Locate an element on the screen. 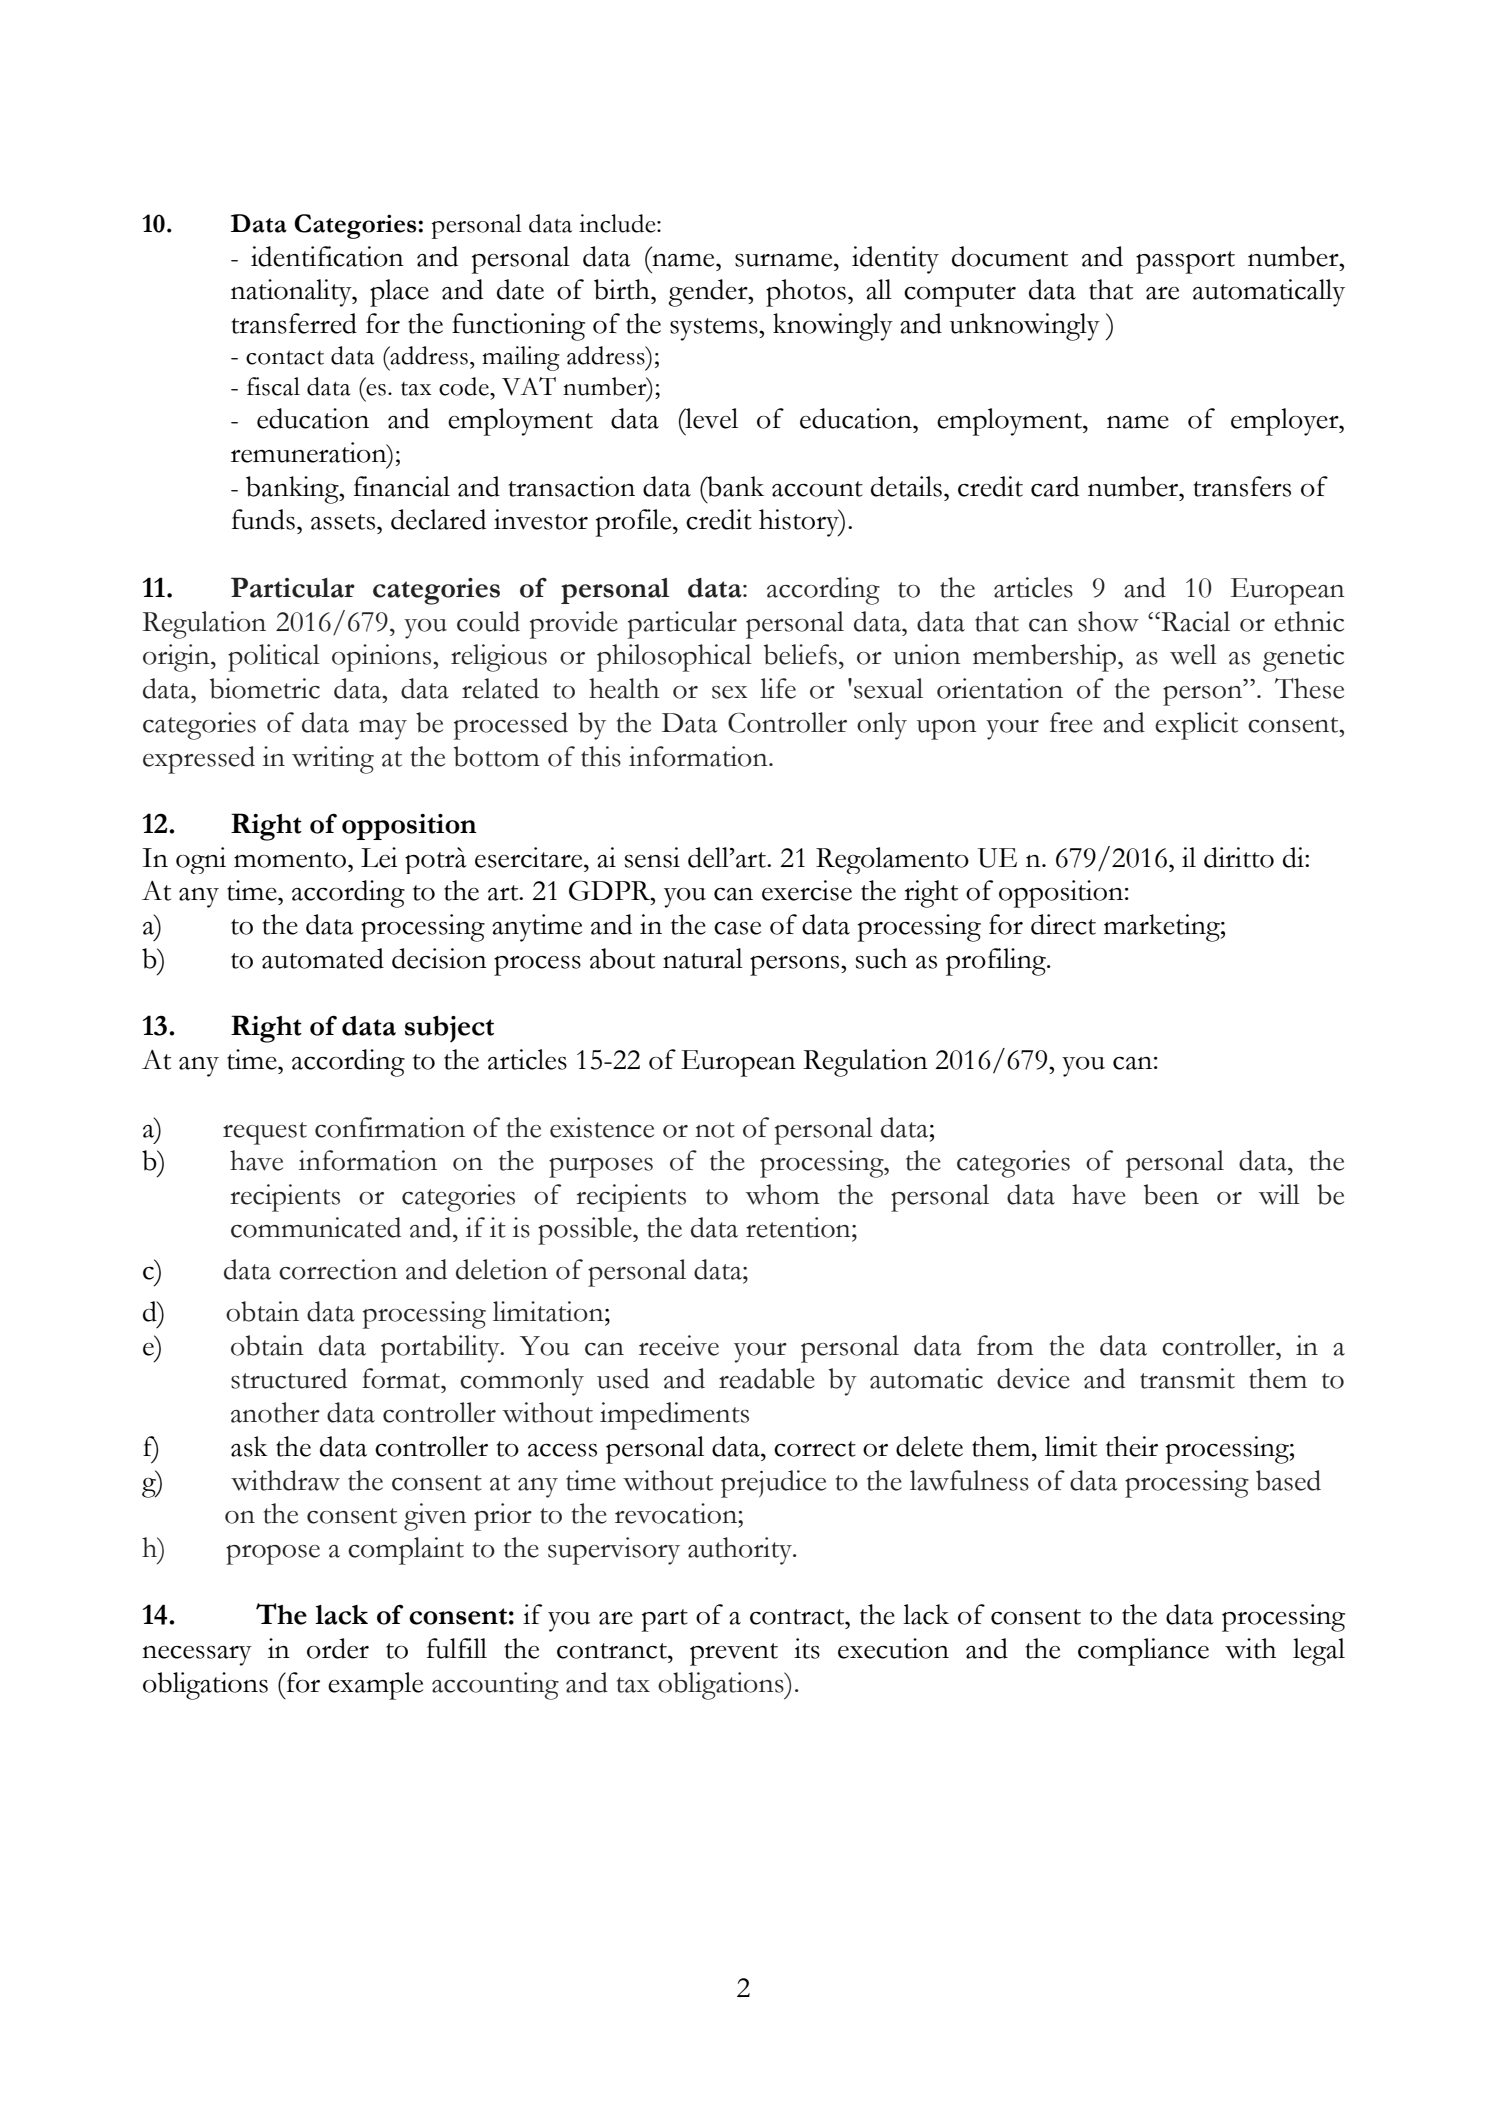  explicit is located at coordinates (1196, 726).
